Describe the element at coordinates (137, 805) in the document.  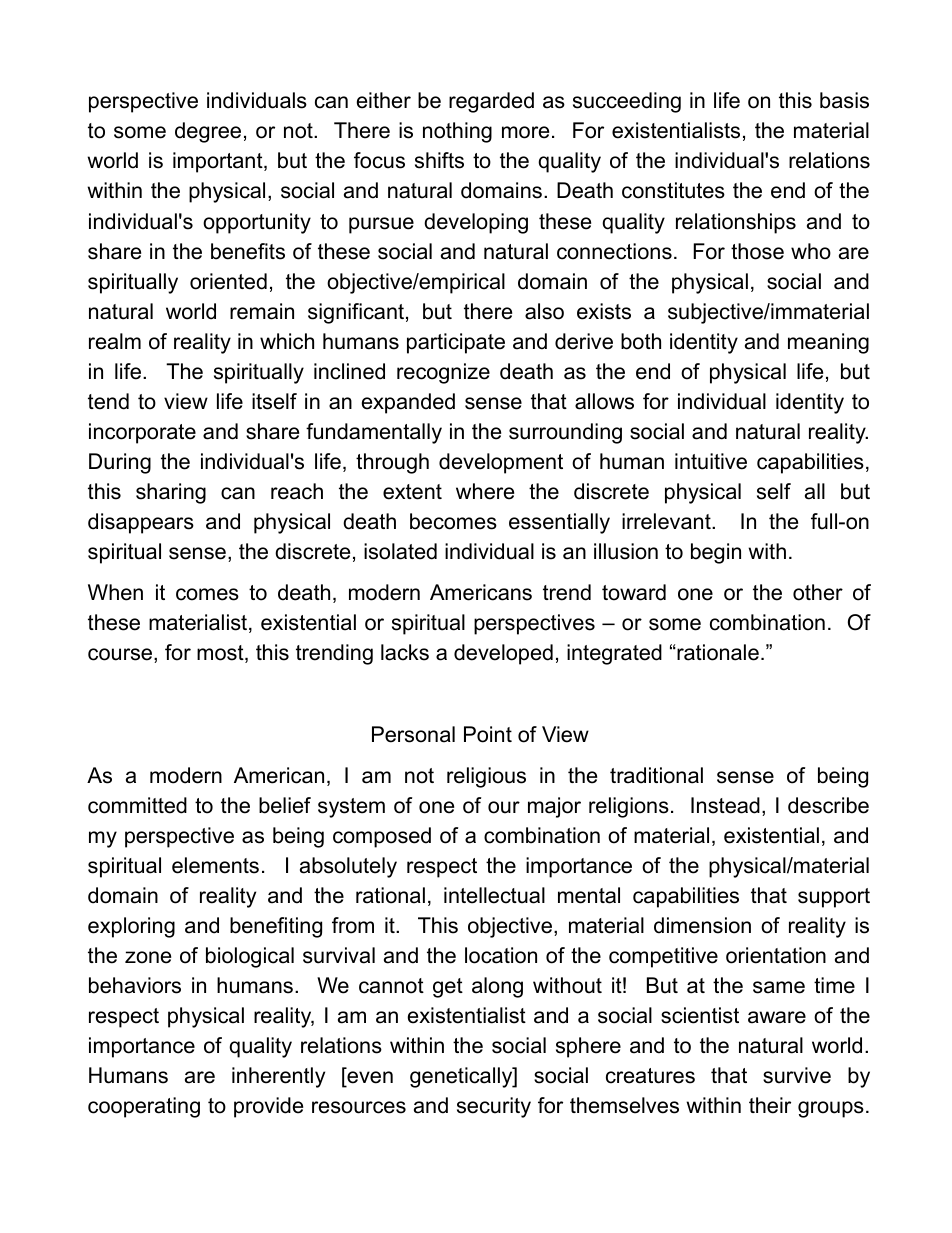
I see `committed` at that location.
